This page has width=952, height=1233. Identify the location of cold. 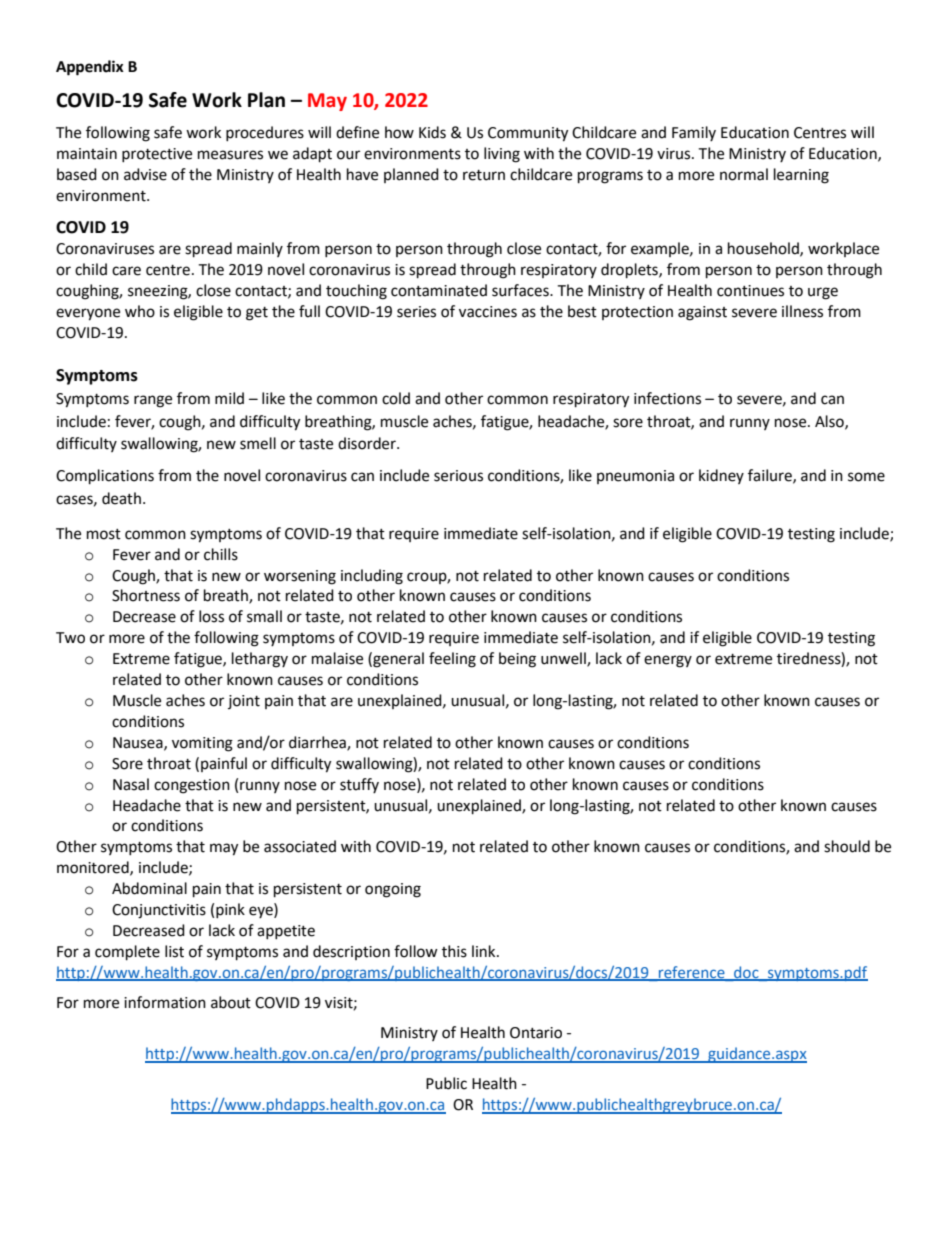
(396, 398).
